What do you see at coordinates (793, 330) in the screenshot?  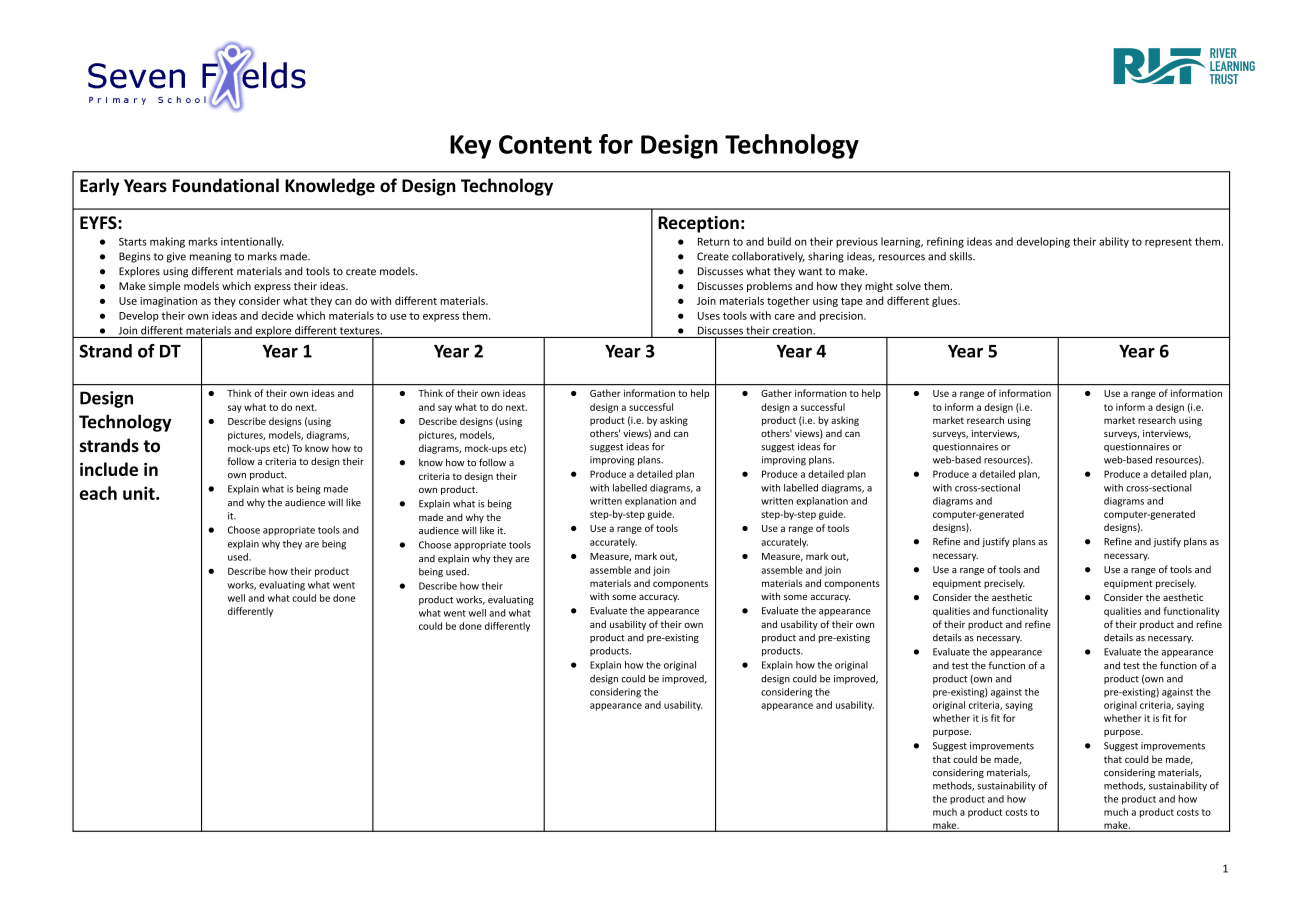 I see `creation` at bounding box center [793, 330].
